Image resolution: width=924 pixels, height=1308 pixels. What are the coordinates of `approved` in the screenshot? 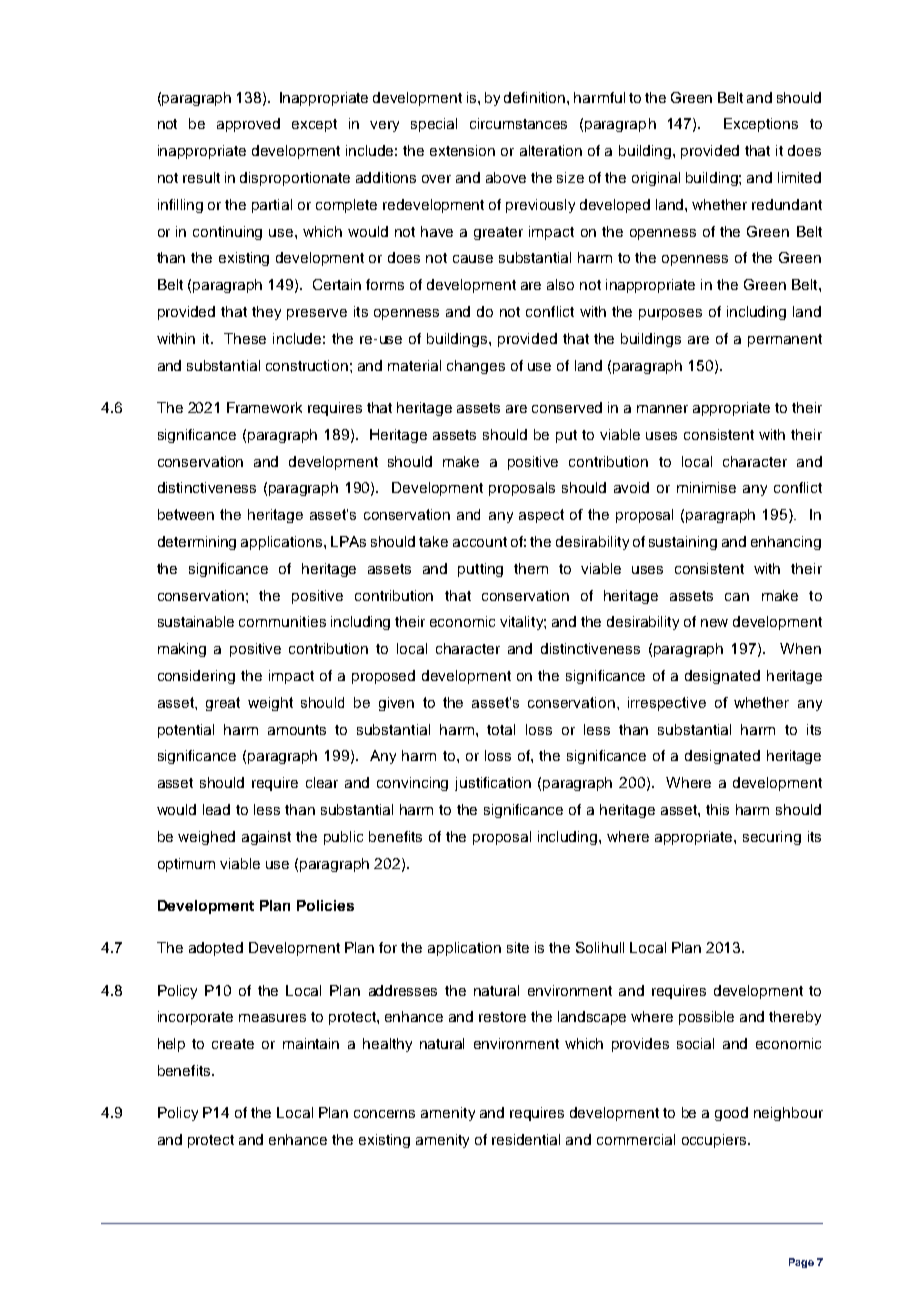 It's located at (248, 125).
